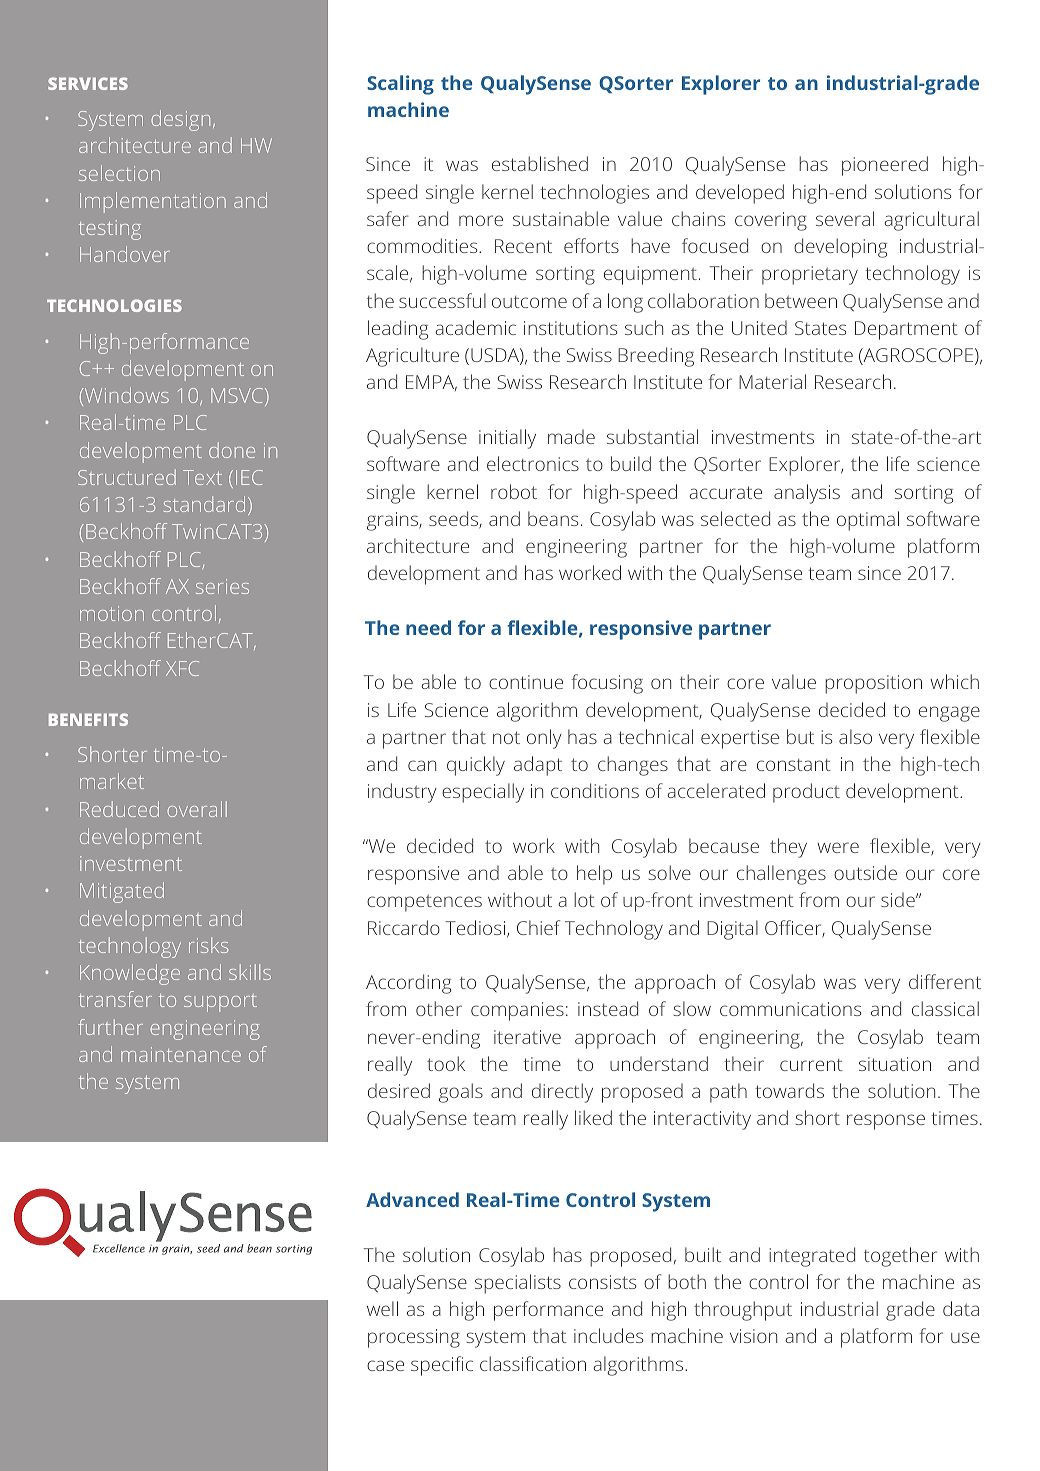  I want to click on well, so click(382, 1308).
